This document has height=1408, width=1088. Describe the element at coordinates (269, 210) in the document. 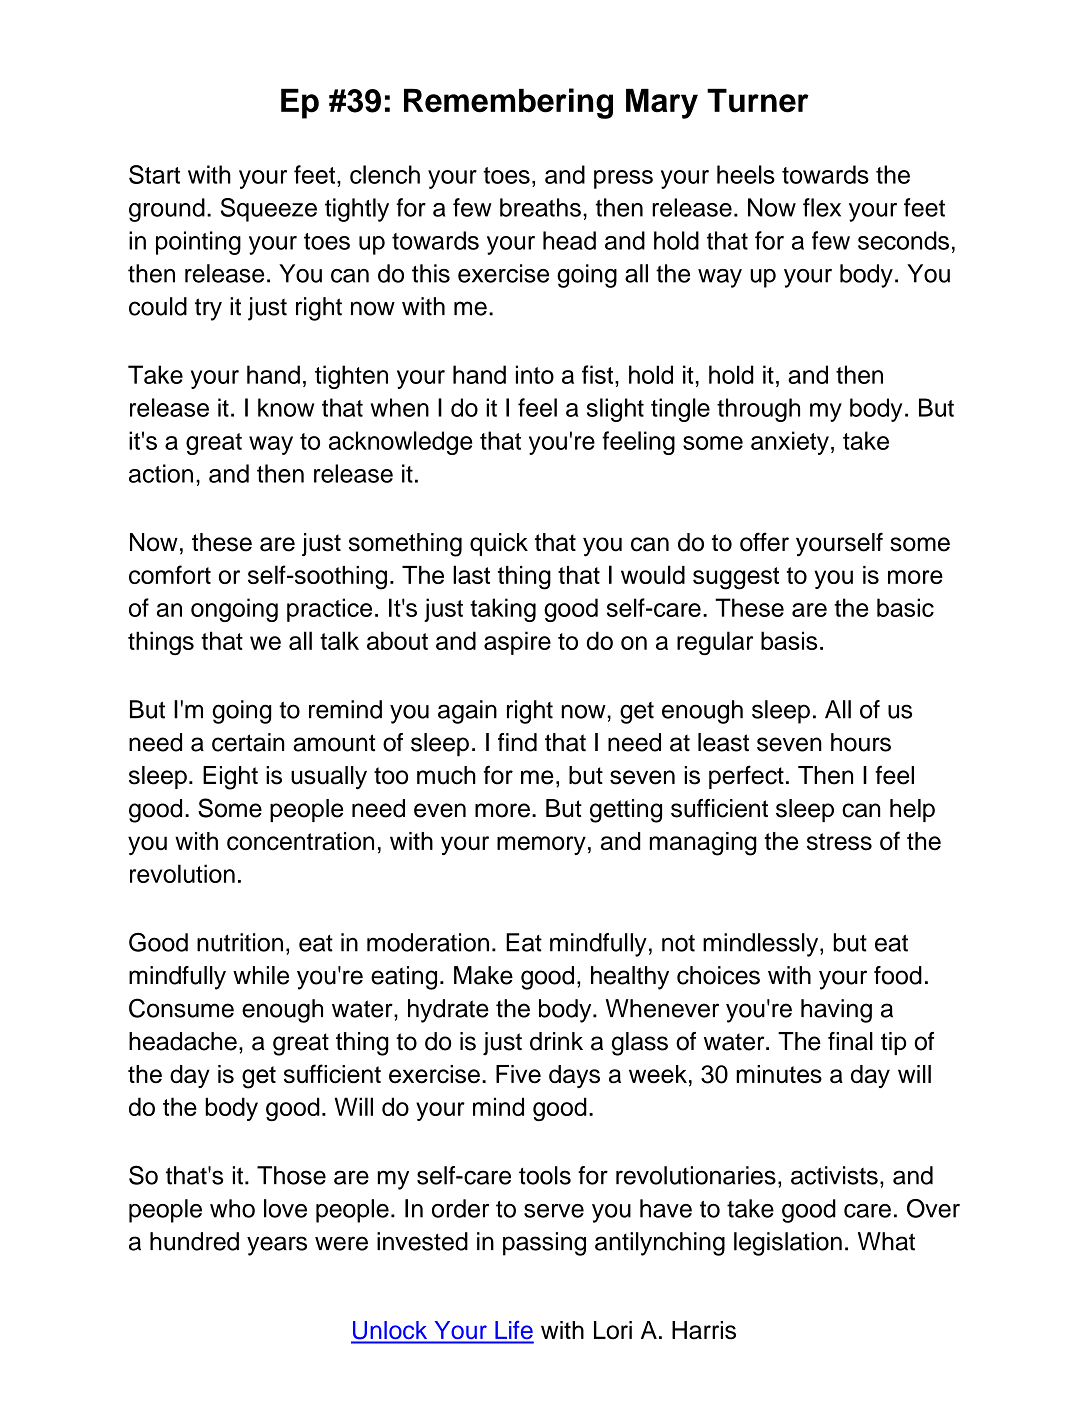

I see `Squeeze` at that location.
